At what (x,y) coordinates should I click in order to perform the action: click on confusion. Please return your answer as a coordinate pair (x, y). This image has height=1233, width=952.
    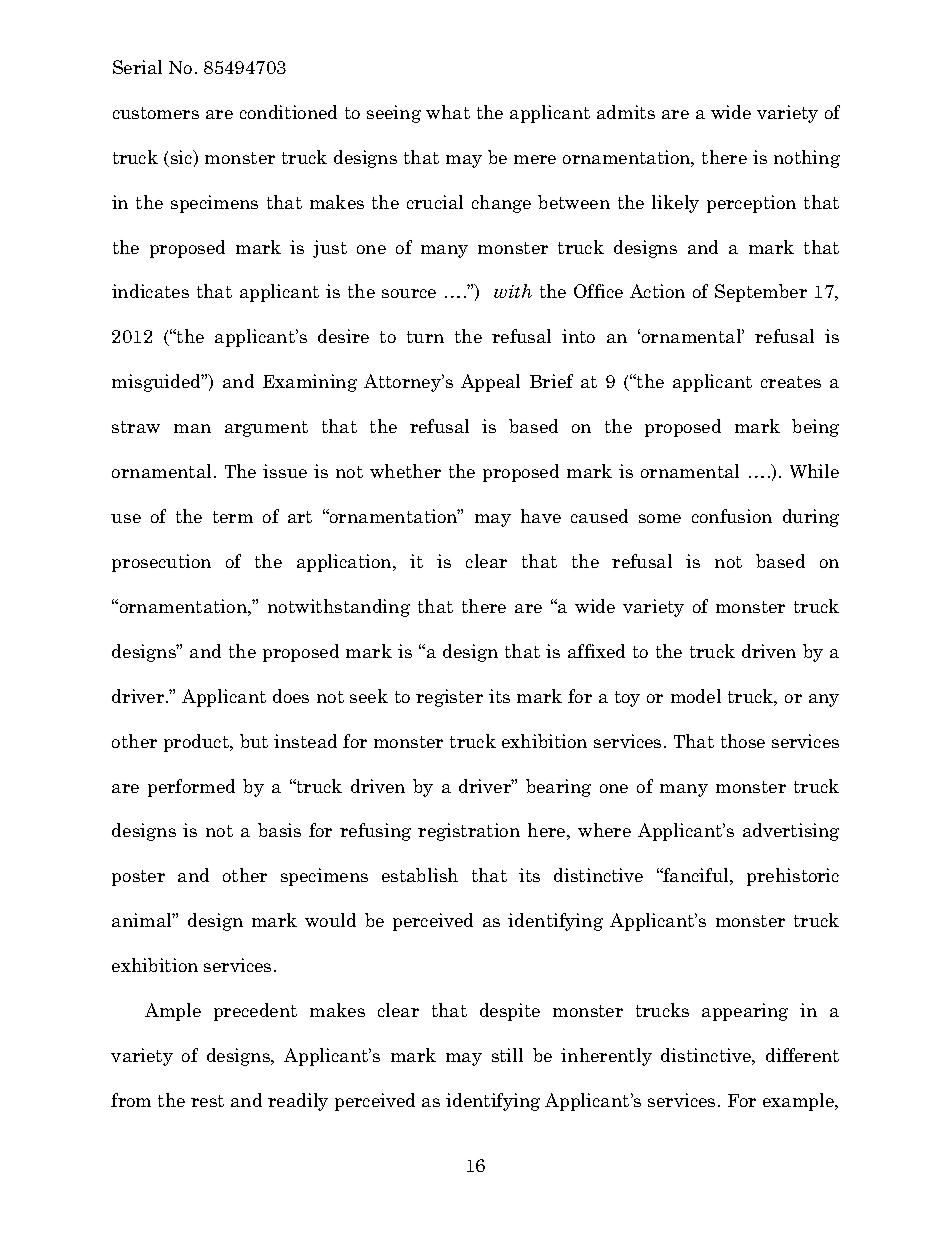
    Looking at the image, I should click on (732, 516).
